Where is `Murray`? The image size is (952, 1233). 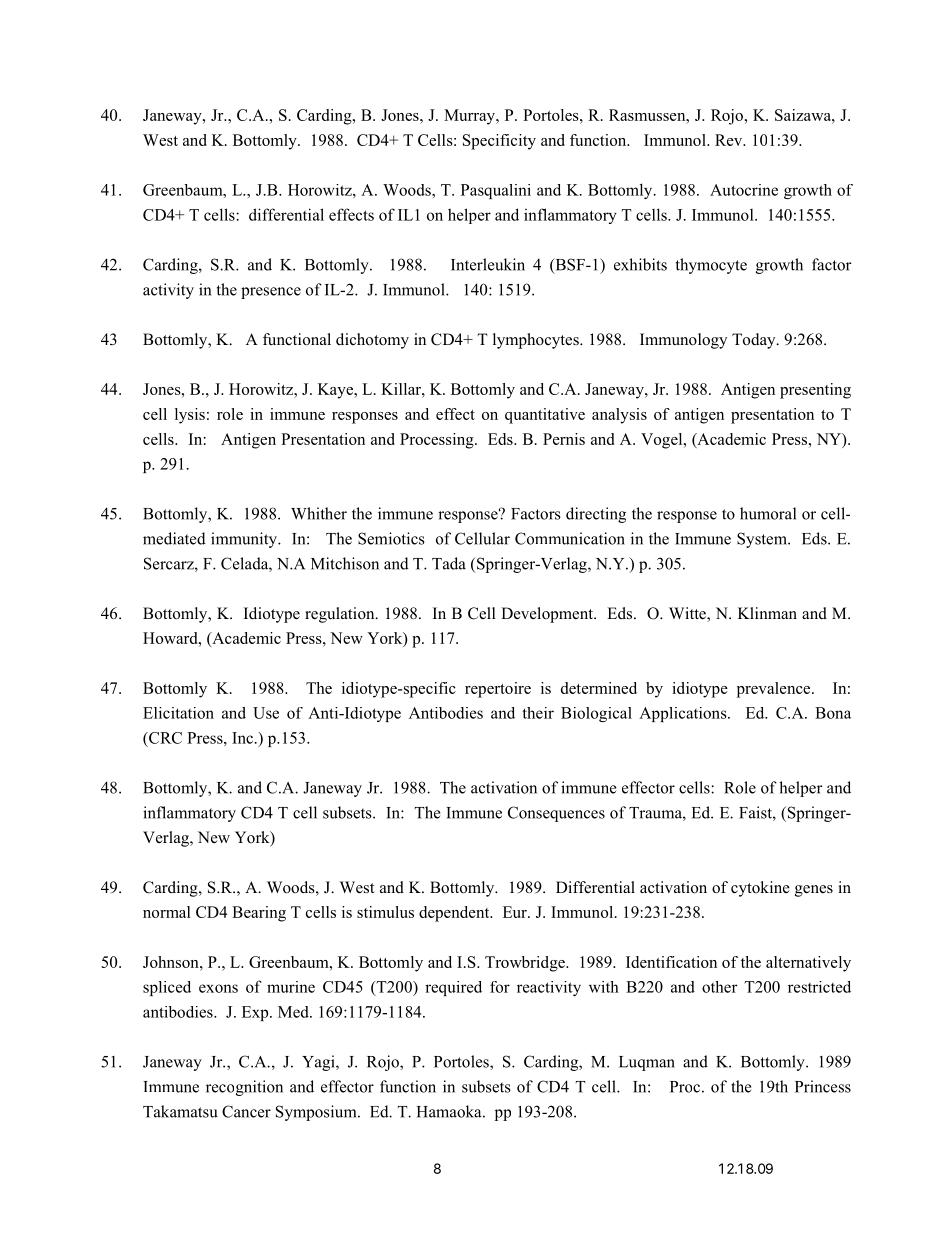 Murray is located at coordinates (471, 117).
